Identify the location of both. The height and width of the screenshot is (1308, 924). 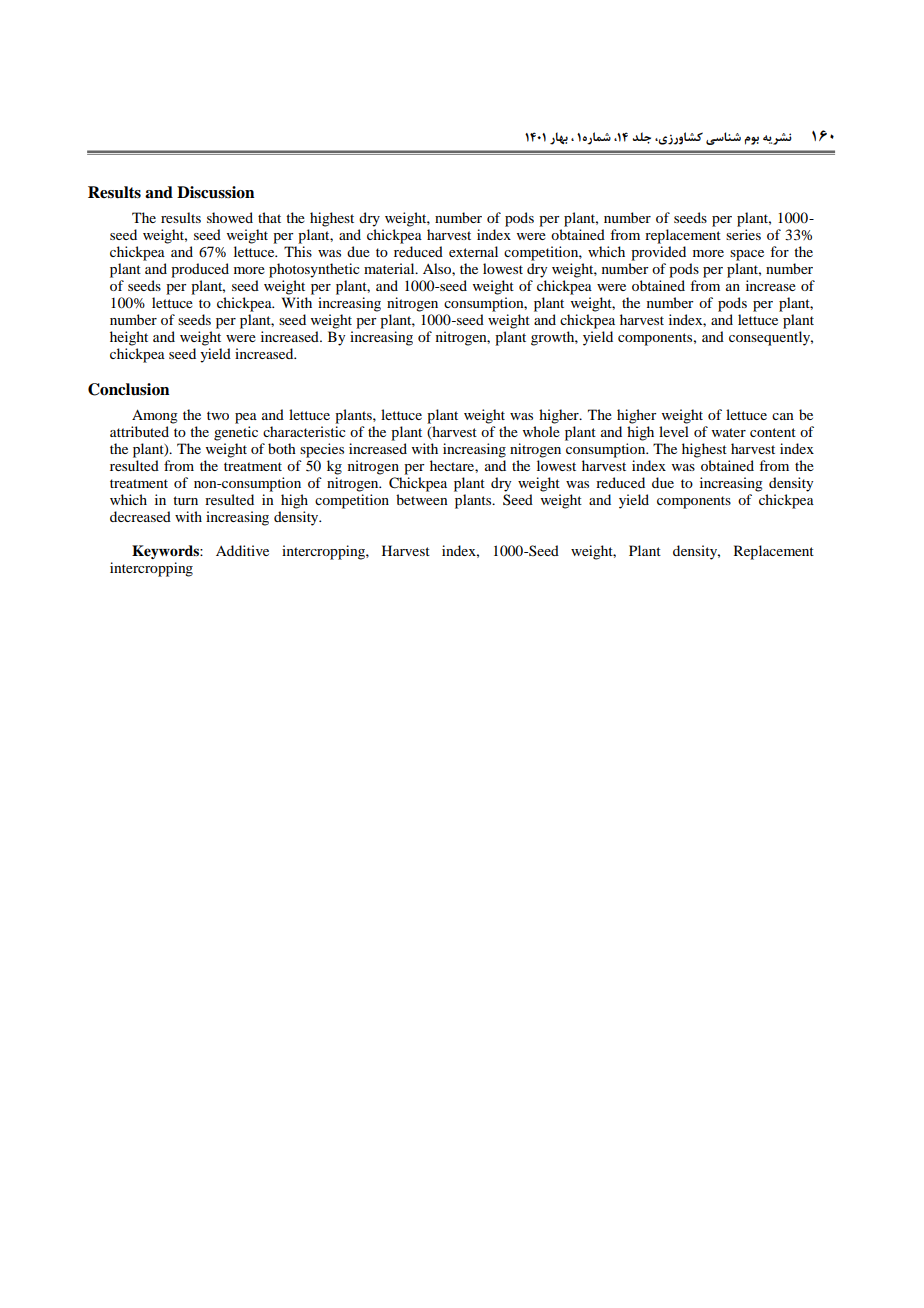
(282, 448).
